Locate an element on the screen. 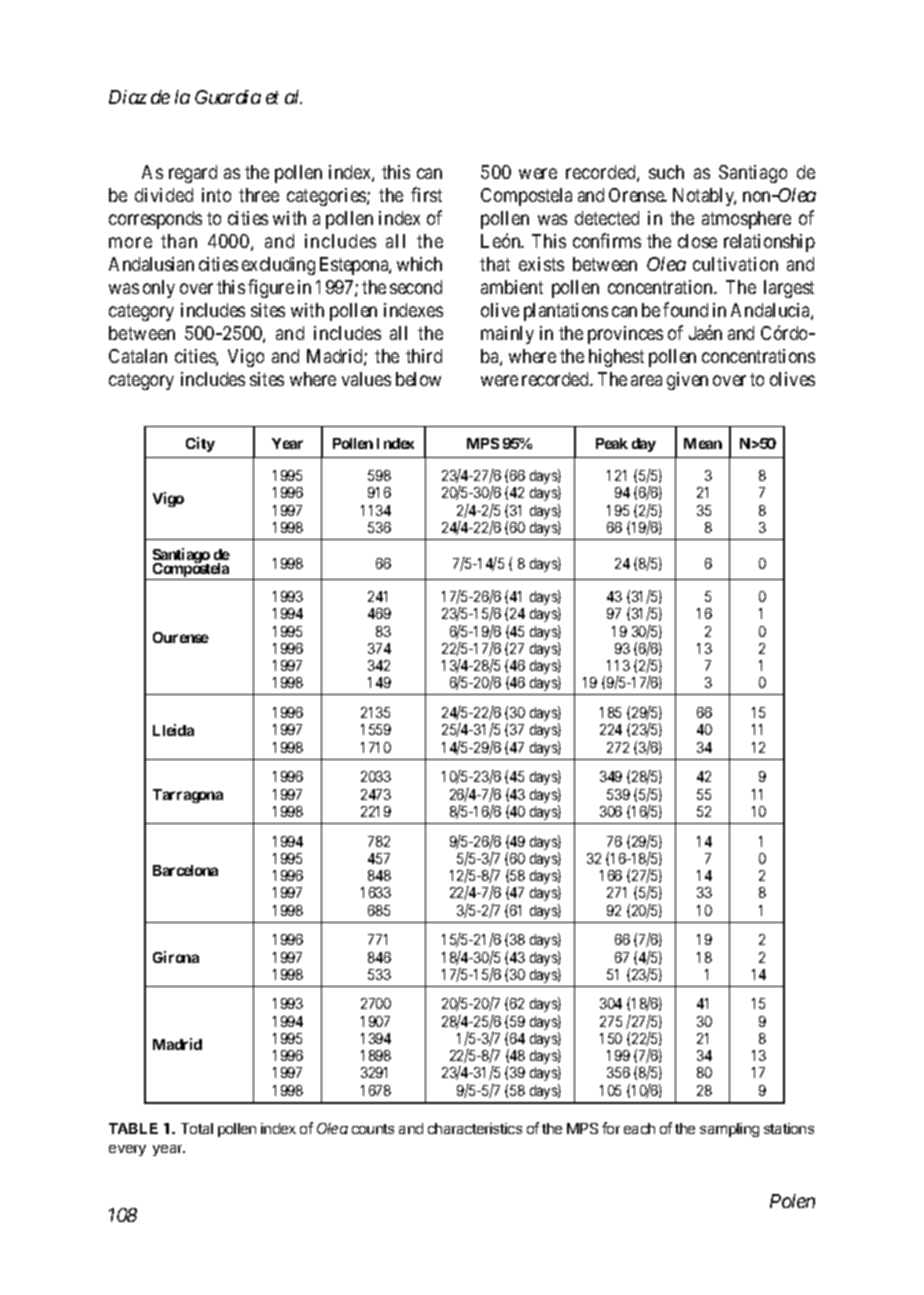 This screenshot has width=924, height=1295. Tarragona is located at coordinates (188, 796).
